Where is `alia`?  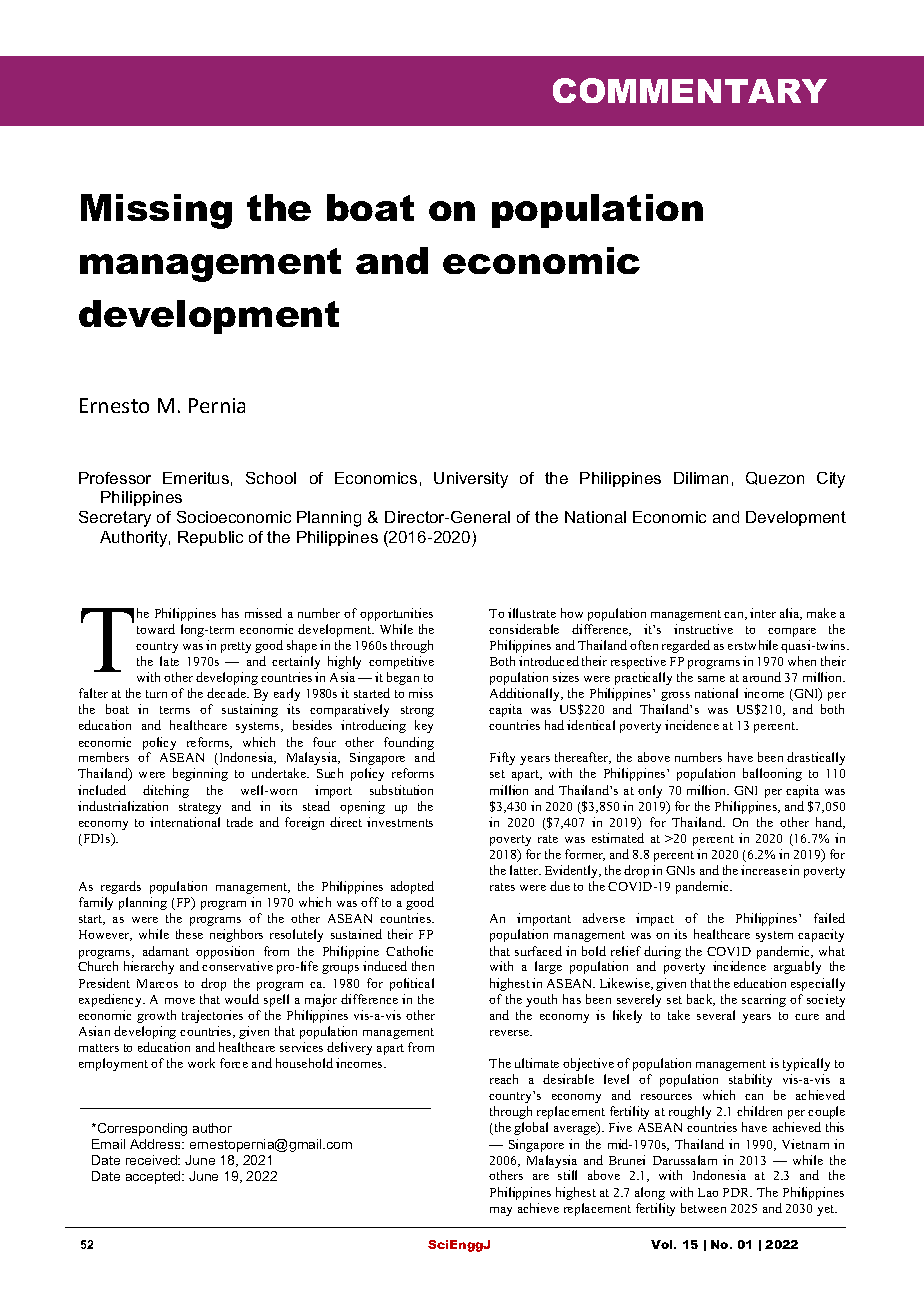
alia is located at coordinates (791, 614).
